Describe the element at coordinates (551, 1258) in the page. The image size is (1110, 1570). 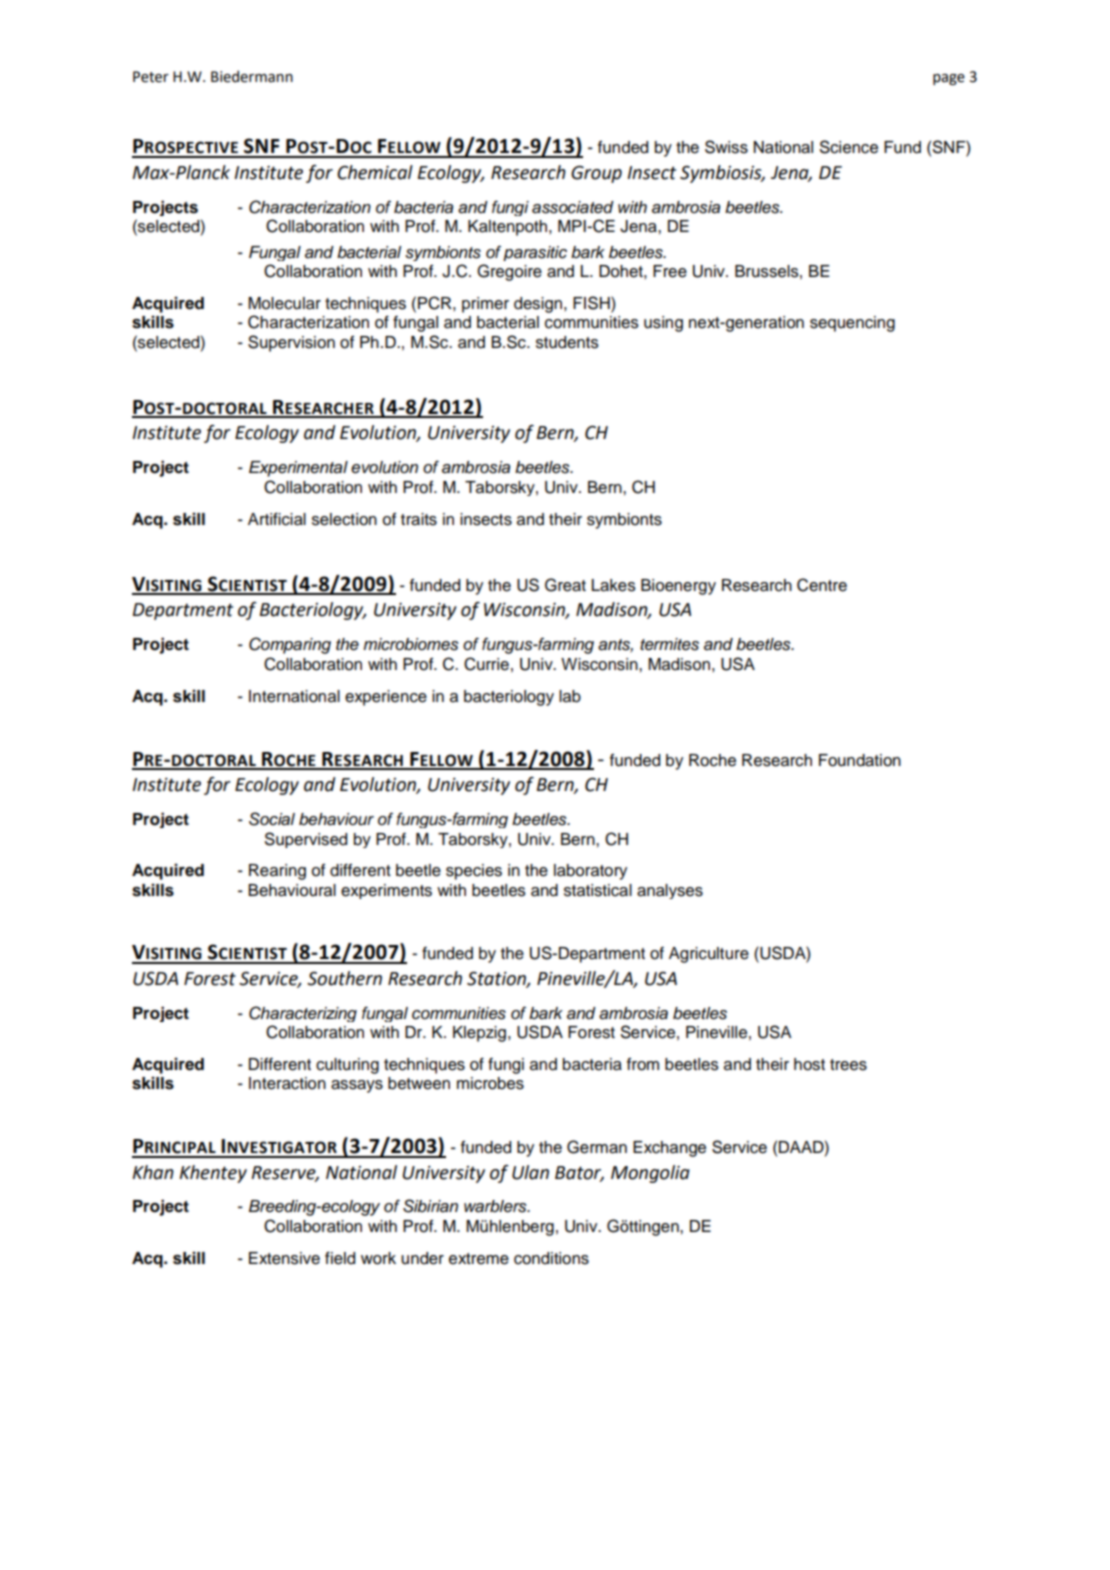
I see `conditions` at that location.
